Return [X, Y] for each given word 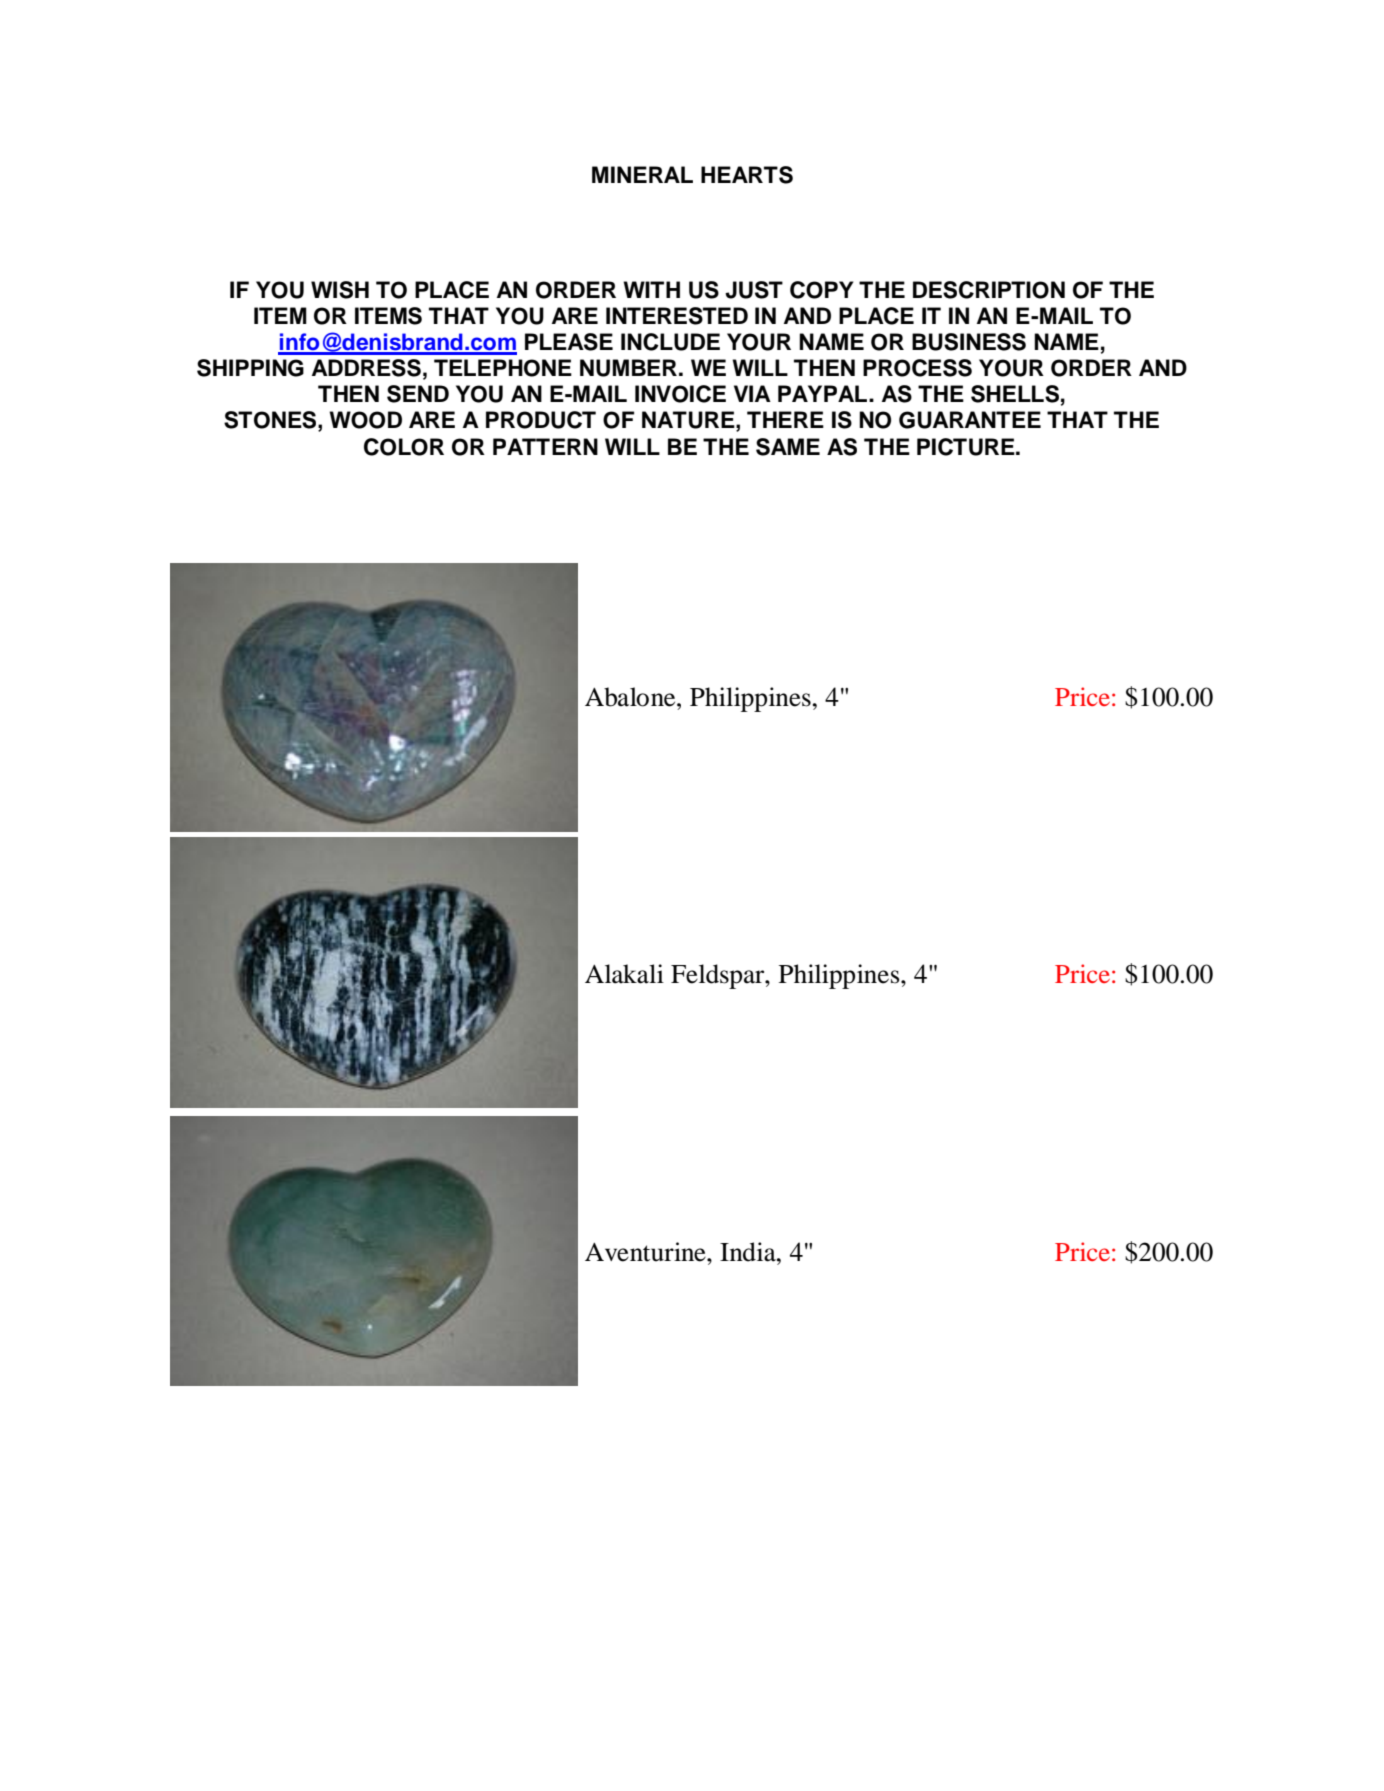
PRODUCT [541, 420]
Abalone [631, 697]
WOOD [365, 420]
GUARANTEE [970, 420]
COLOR [404, 447]
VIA [752, 393]
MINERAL [642, 174]
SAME [788, 447]
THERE [785, 419]
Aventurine [646, 1252]
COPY [821, 290]
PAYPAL [824, 393]
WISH [340, 290]
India [749, 1252]
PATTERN [545, 446]
